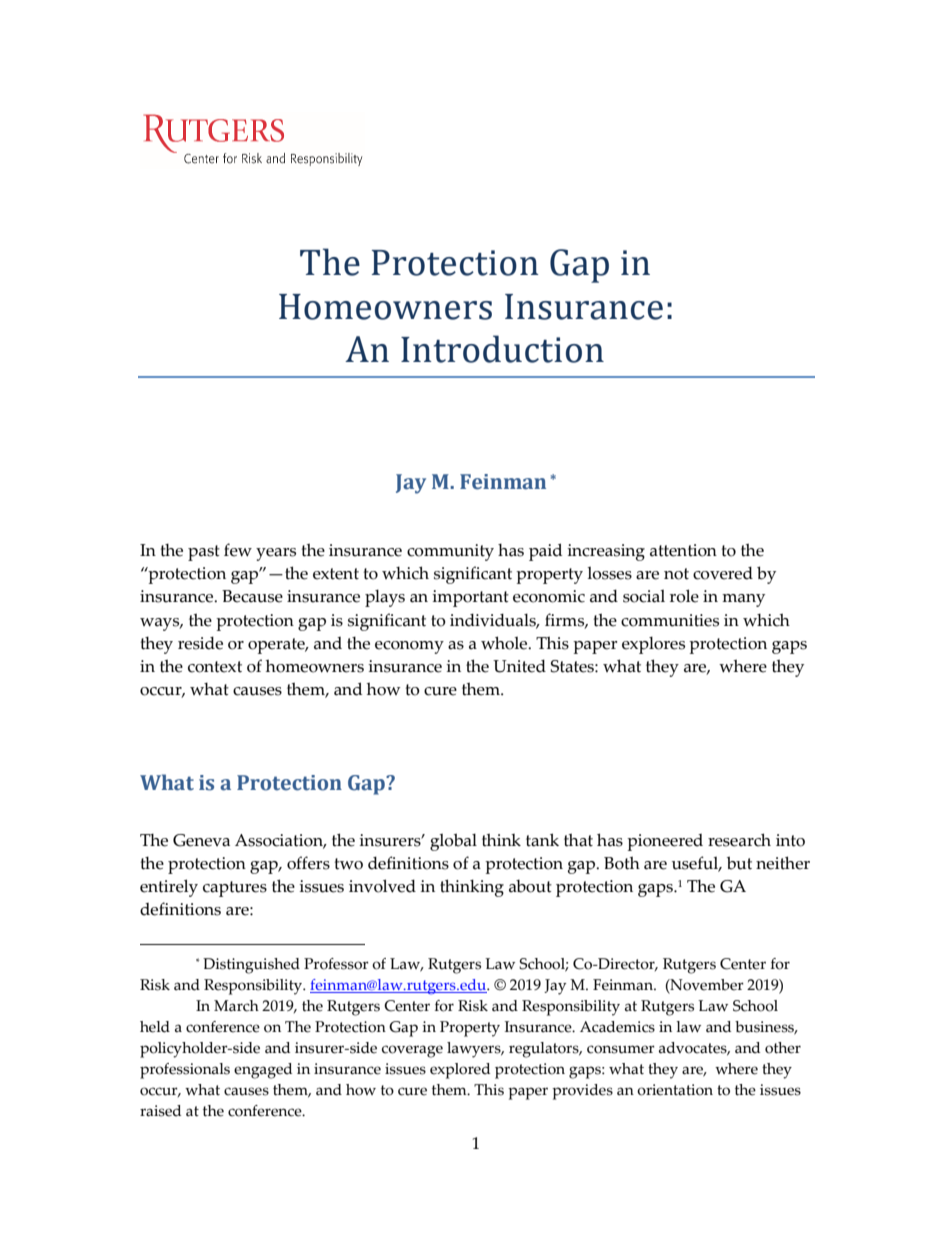 The height and width of the page is (1233, 952). I want to click on explores, so click(653, 645).
